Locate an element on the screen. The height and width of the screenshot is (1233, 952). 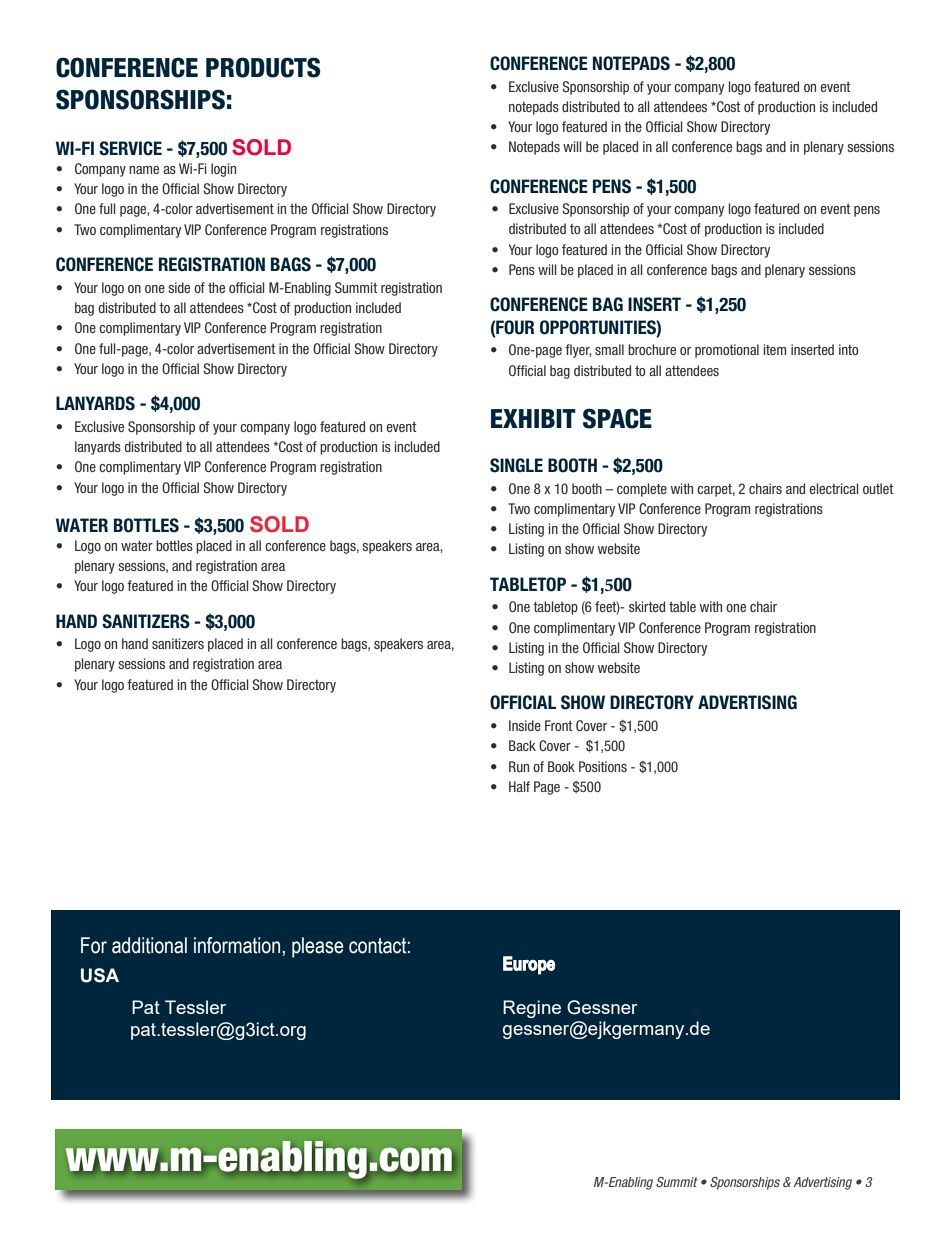
Back is located at coordinates (522, 745).
